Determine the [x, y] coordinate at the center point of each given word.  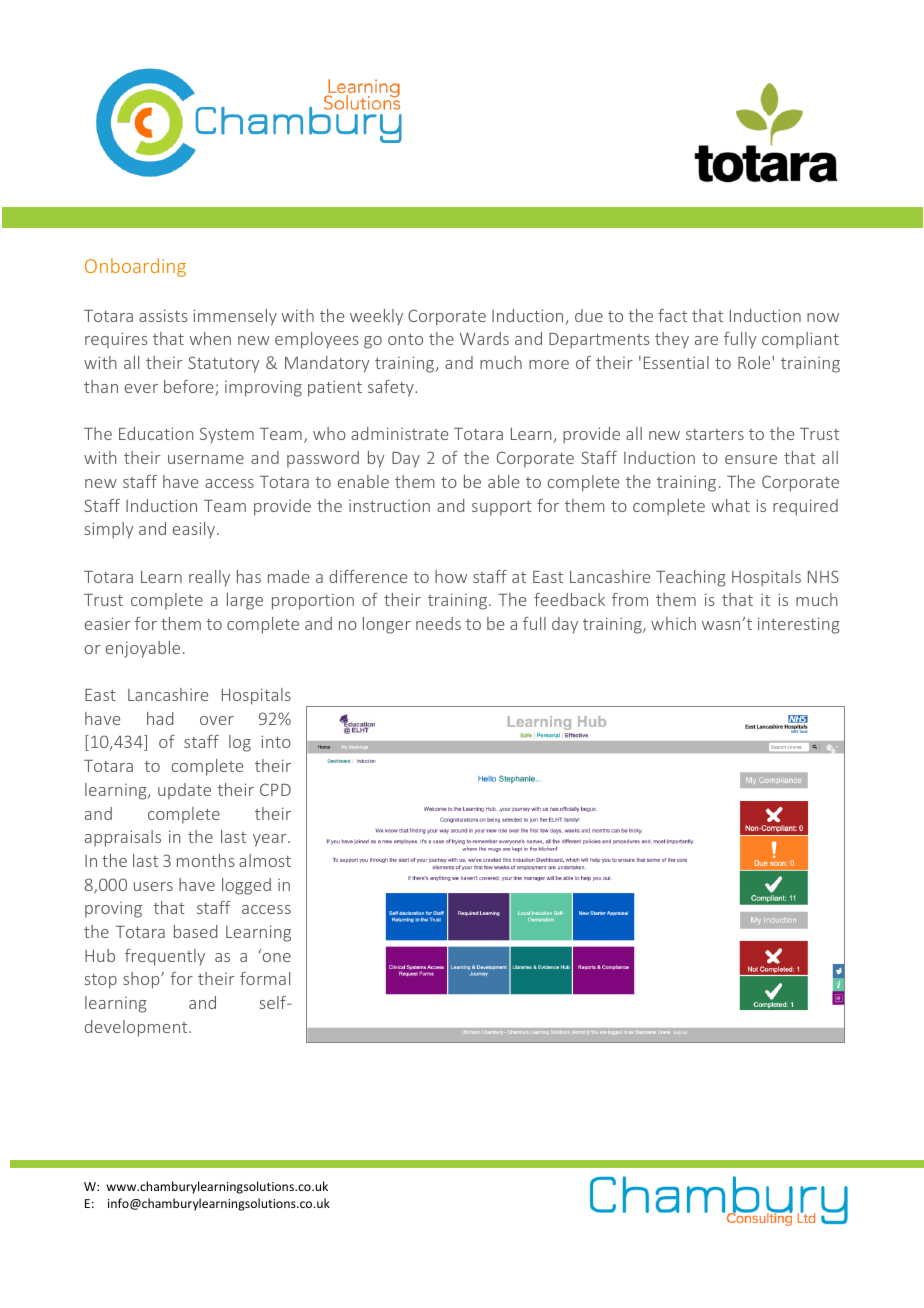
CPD [275, 789]
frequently [165, 957]
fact [672, 315]
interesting [799, 625]
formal [265, 978]
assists [163, 315]
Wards [484, 338]
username [206, 459]
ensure [751, 459]
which [673, 623]
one [277, 957]
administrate [399, 433]
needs [438, 623]
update [184, 791]
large [245, 601]
